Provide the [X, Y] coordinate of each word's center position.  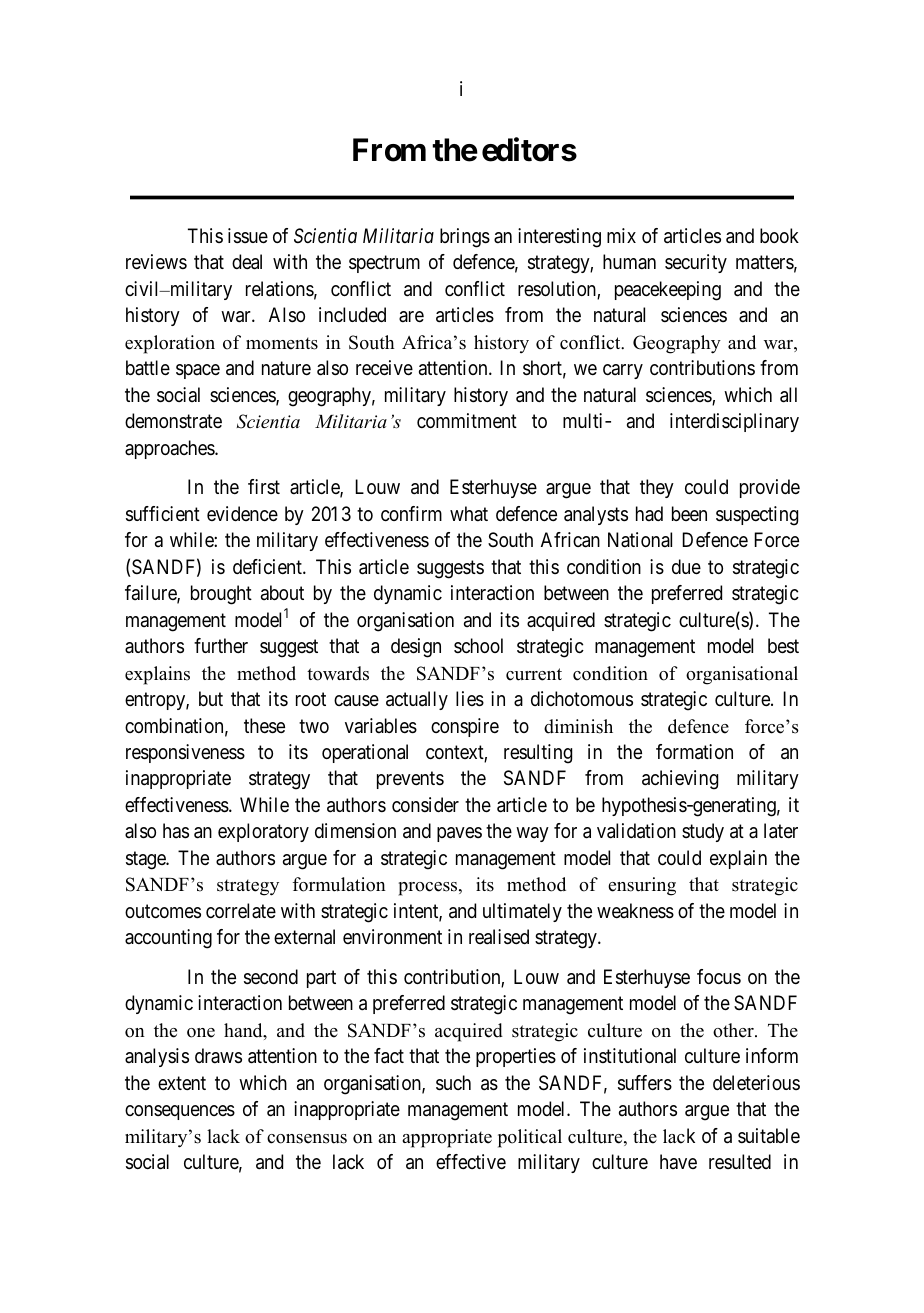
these [264, 726]
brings [465, 238]
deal [247, 262]
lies [470, 699]
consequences [180, 1112]
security [696, 263]
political [530, 1138]
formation [694, 752]
